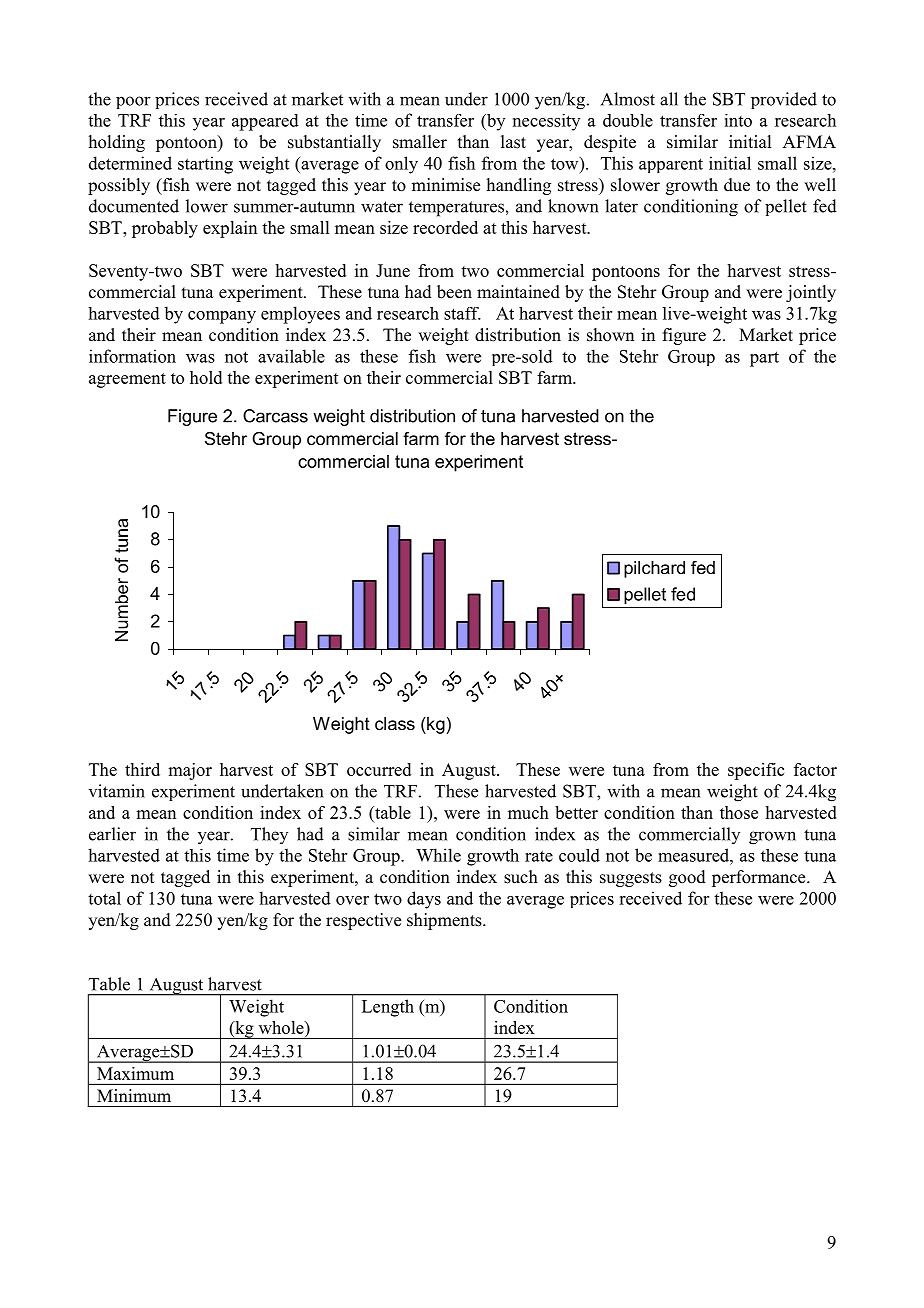  What do you see at coordinates (395, 724) in the image?
I see `class` at bounding box center [395, 724].
